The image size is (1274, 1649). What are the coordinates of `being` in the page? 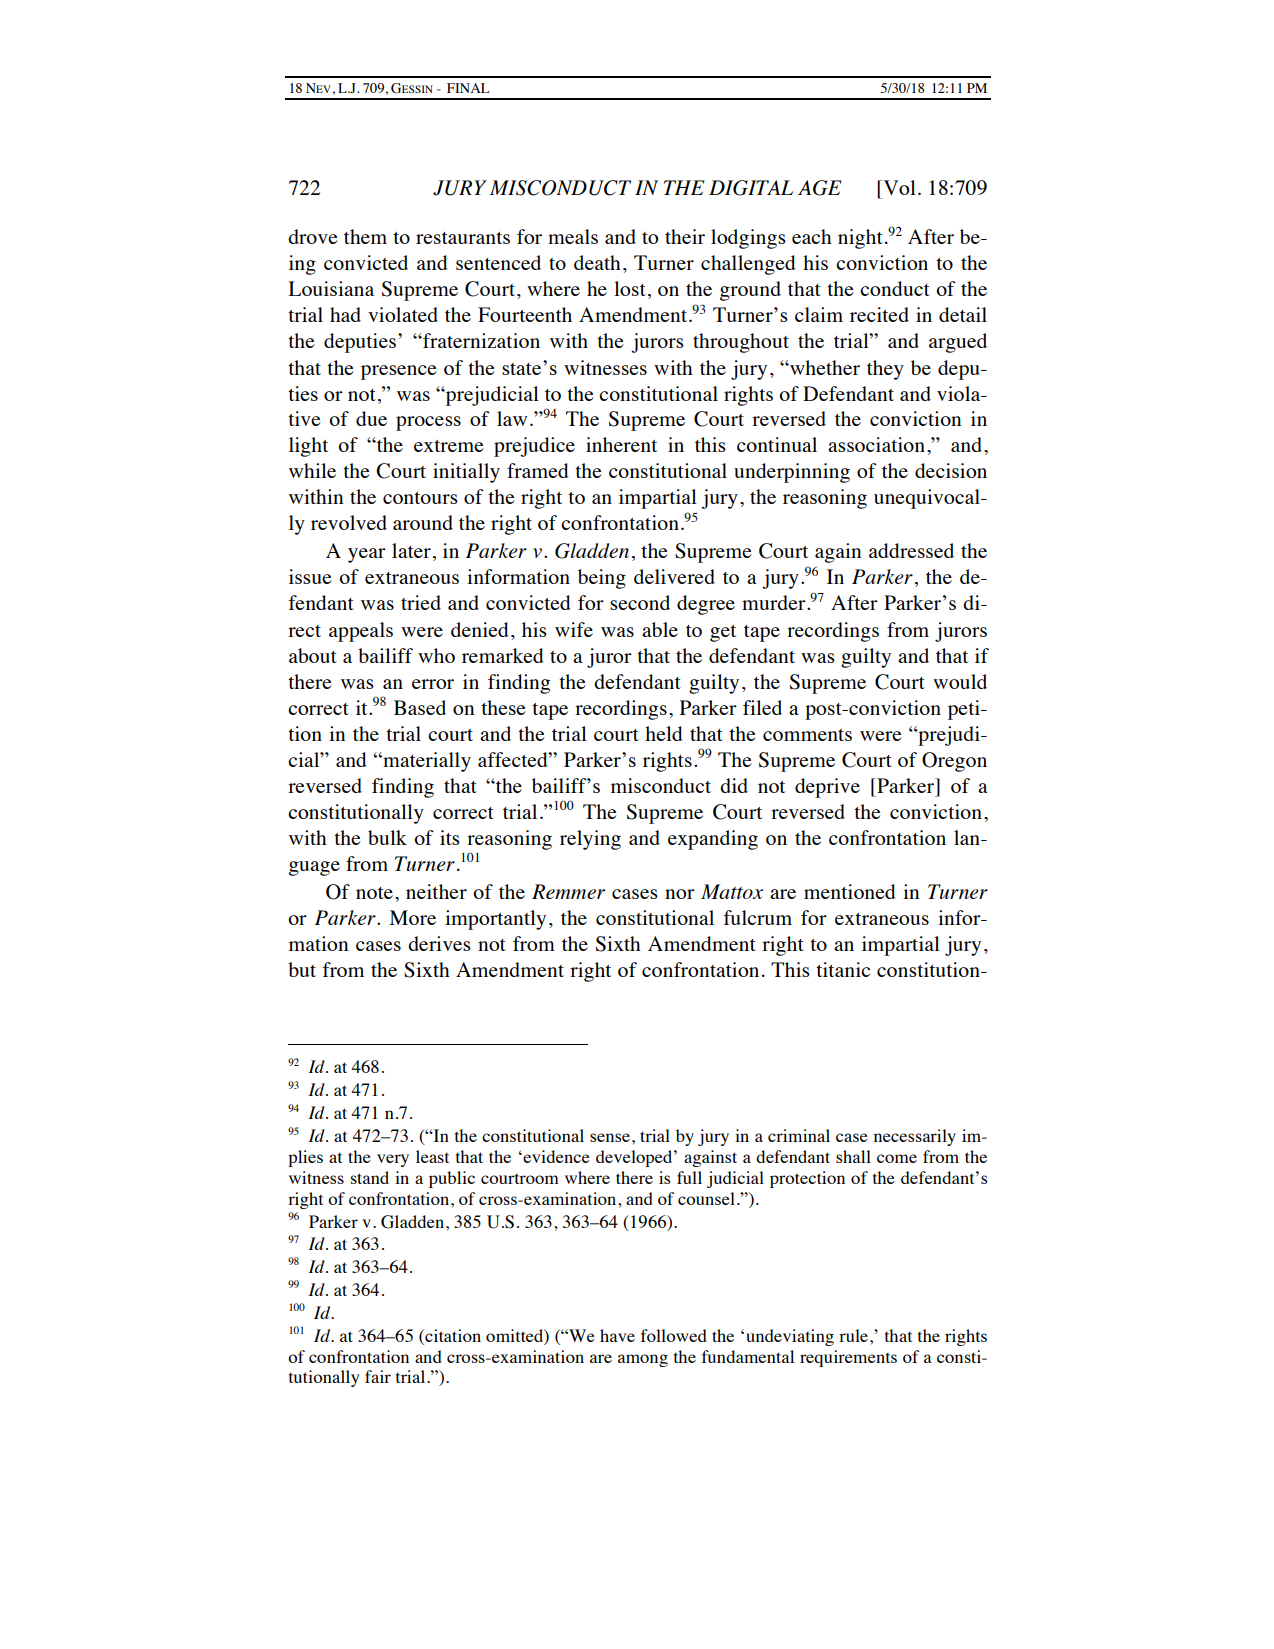 It's located at (602, 579).
